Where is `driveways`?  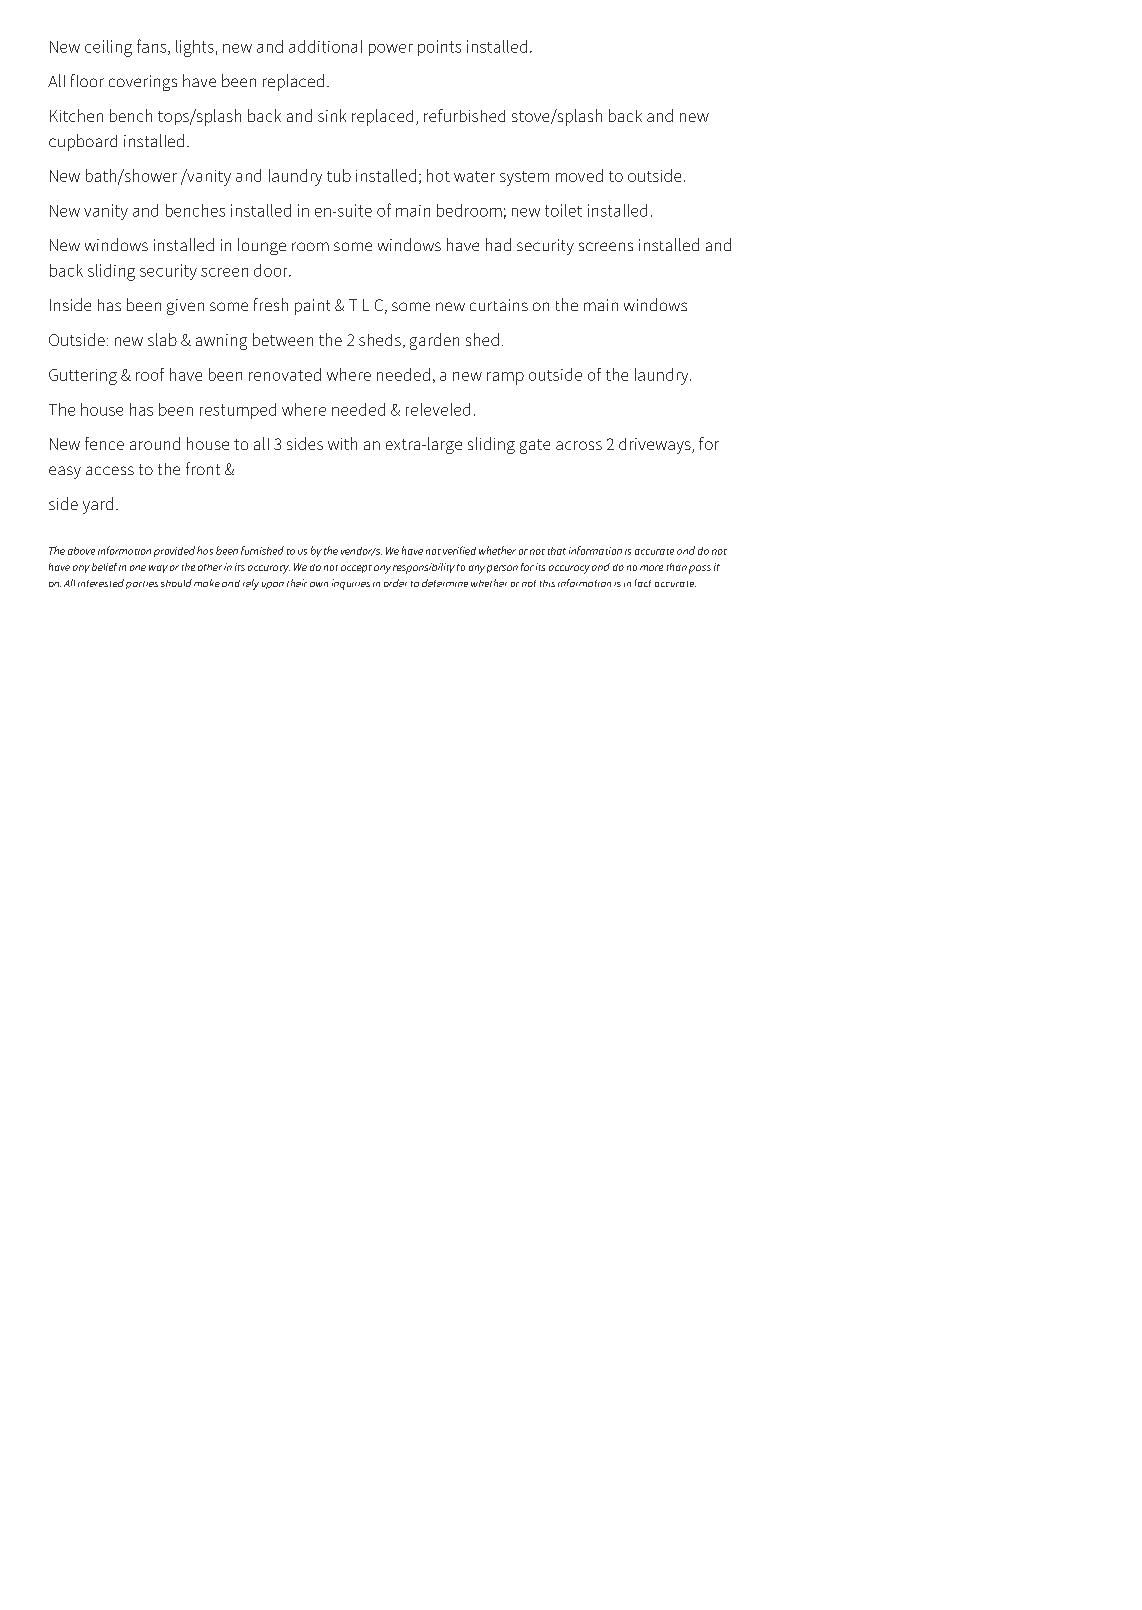
driveways is located at coordinates (656, 446).
